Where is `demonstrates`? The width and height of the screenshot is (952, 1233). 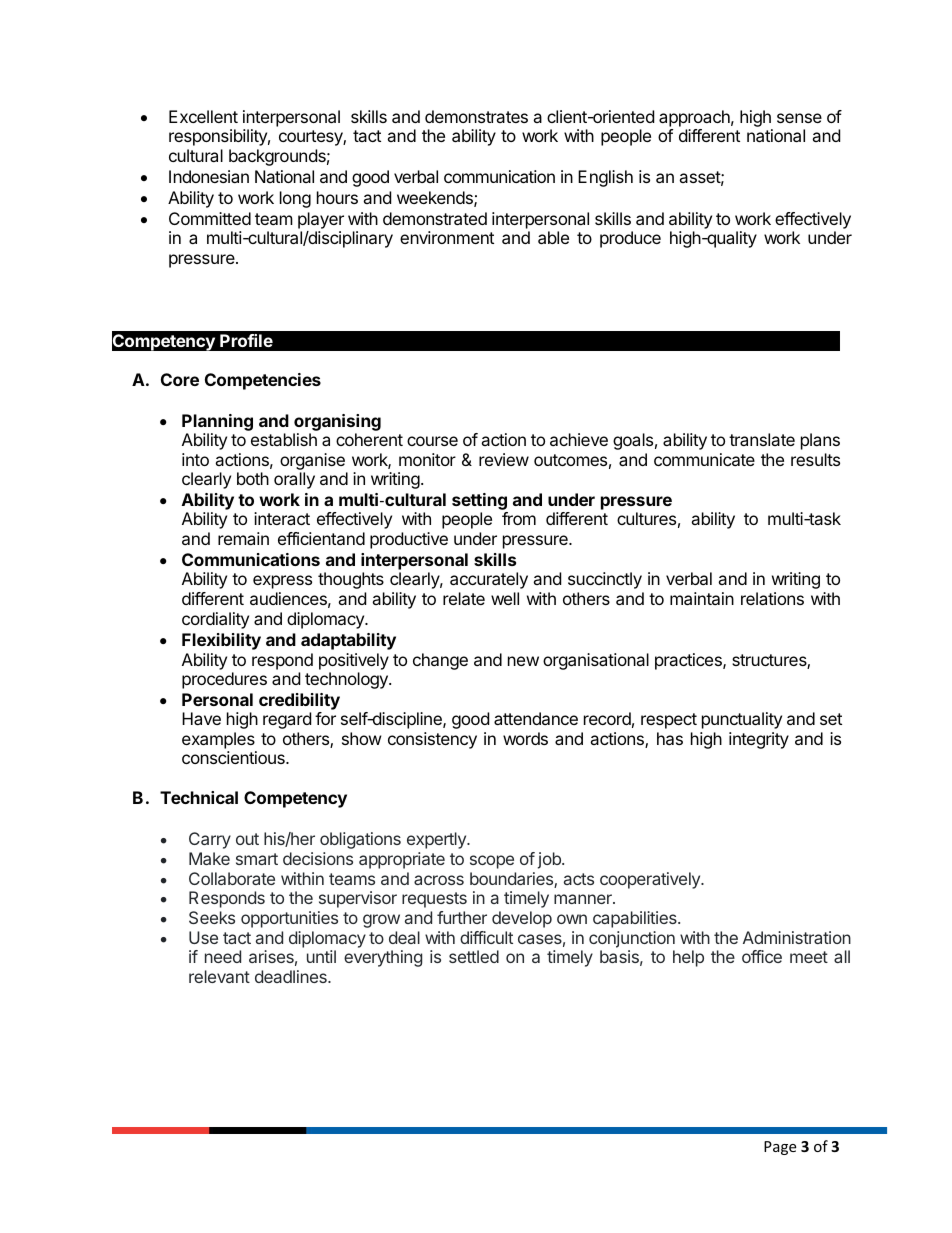
demonstrates is located at coordinates (476, 116).
